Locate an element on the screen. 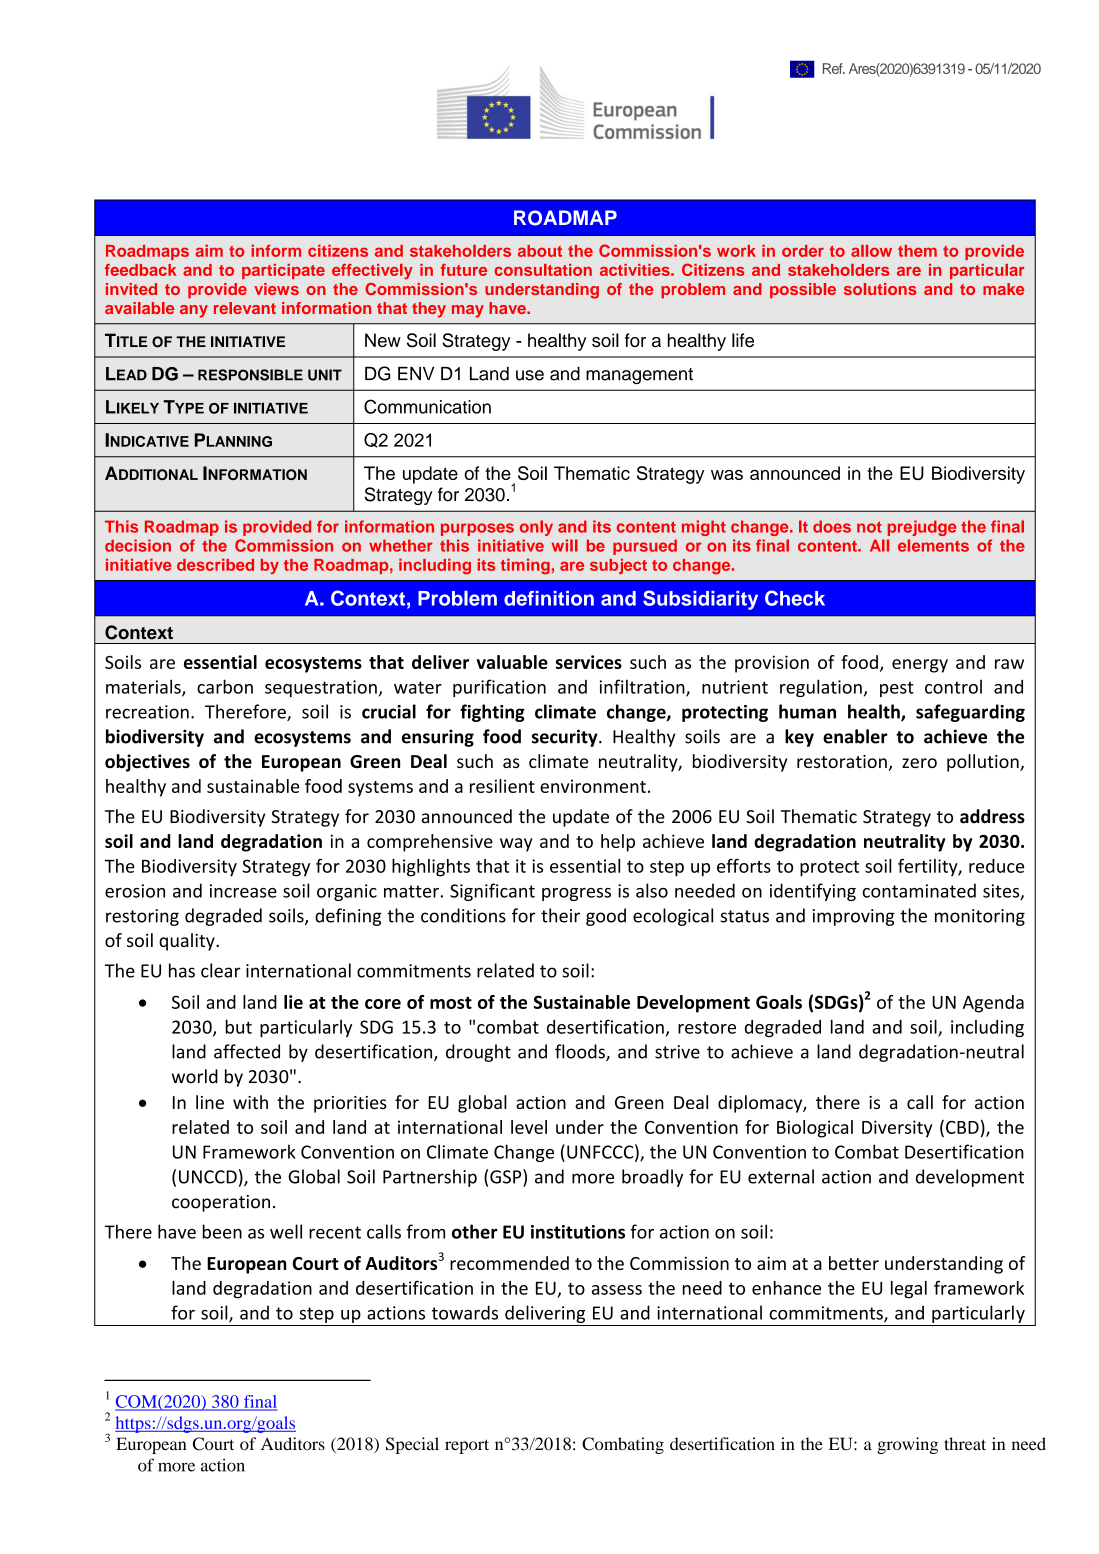 This screenshot has height=1554, width=1099. report is located at coordinates (467, 1446).
